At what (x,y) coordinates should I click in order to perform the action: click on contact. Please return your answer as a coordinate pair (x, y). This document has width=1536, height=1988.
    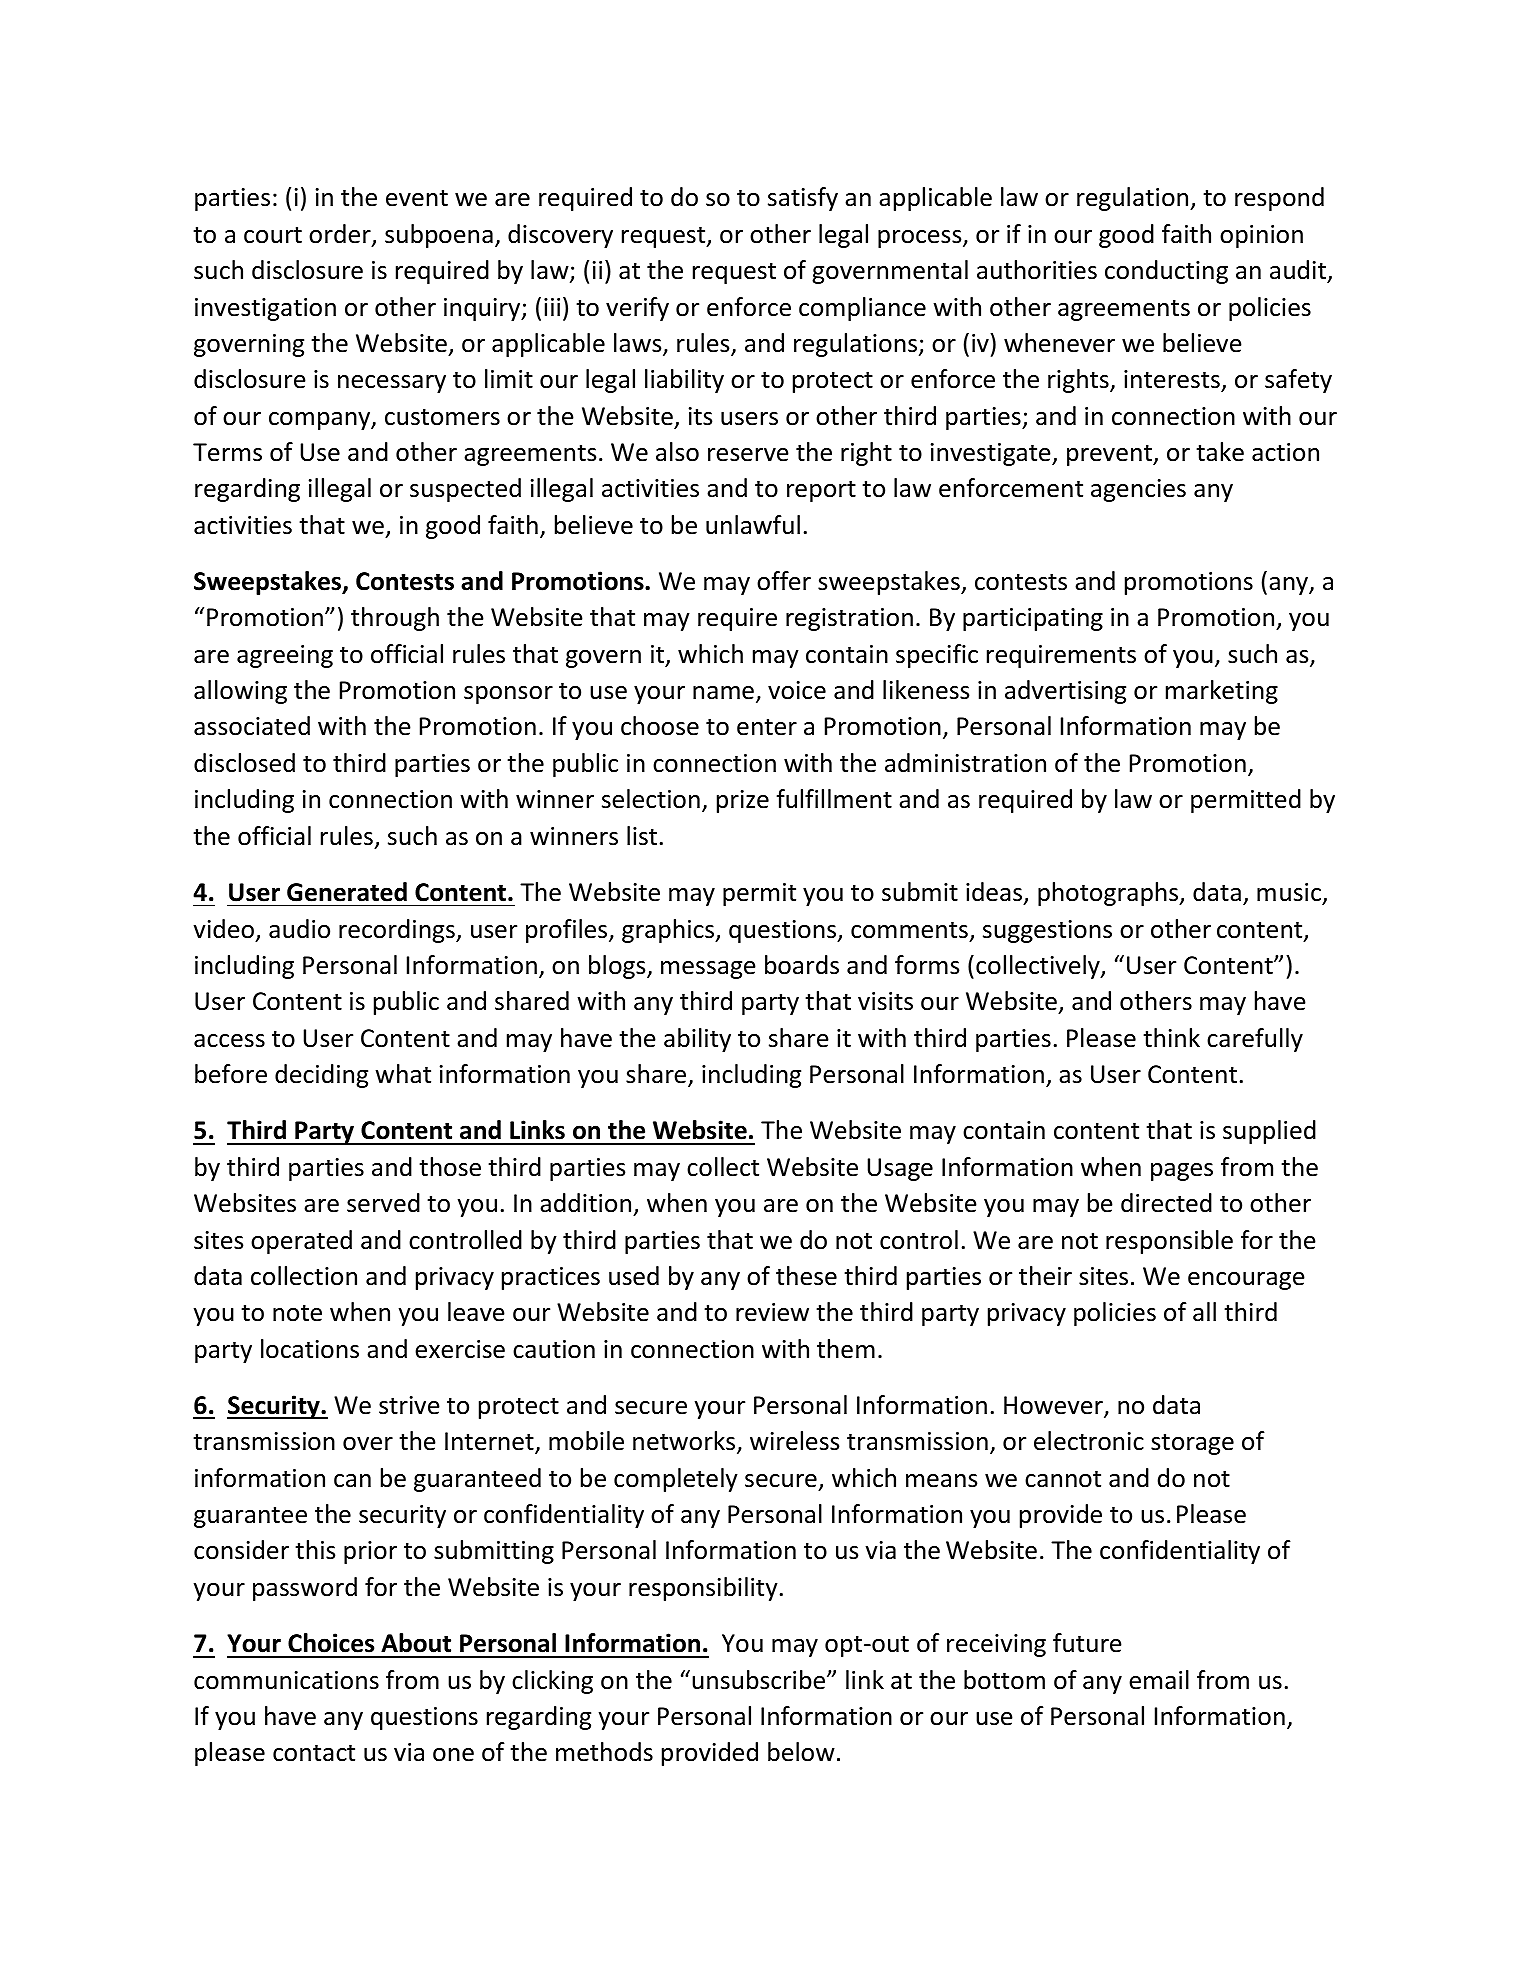
    Looking at the image, I should click on (314, 1753).
